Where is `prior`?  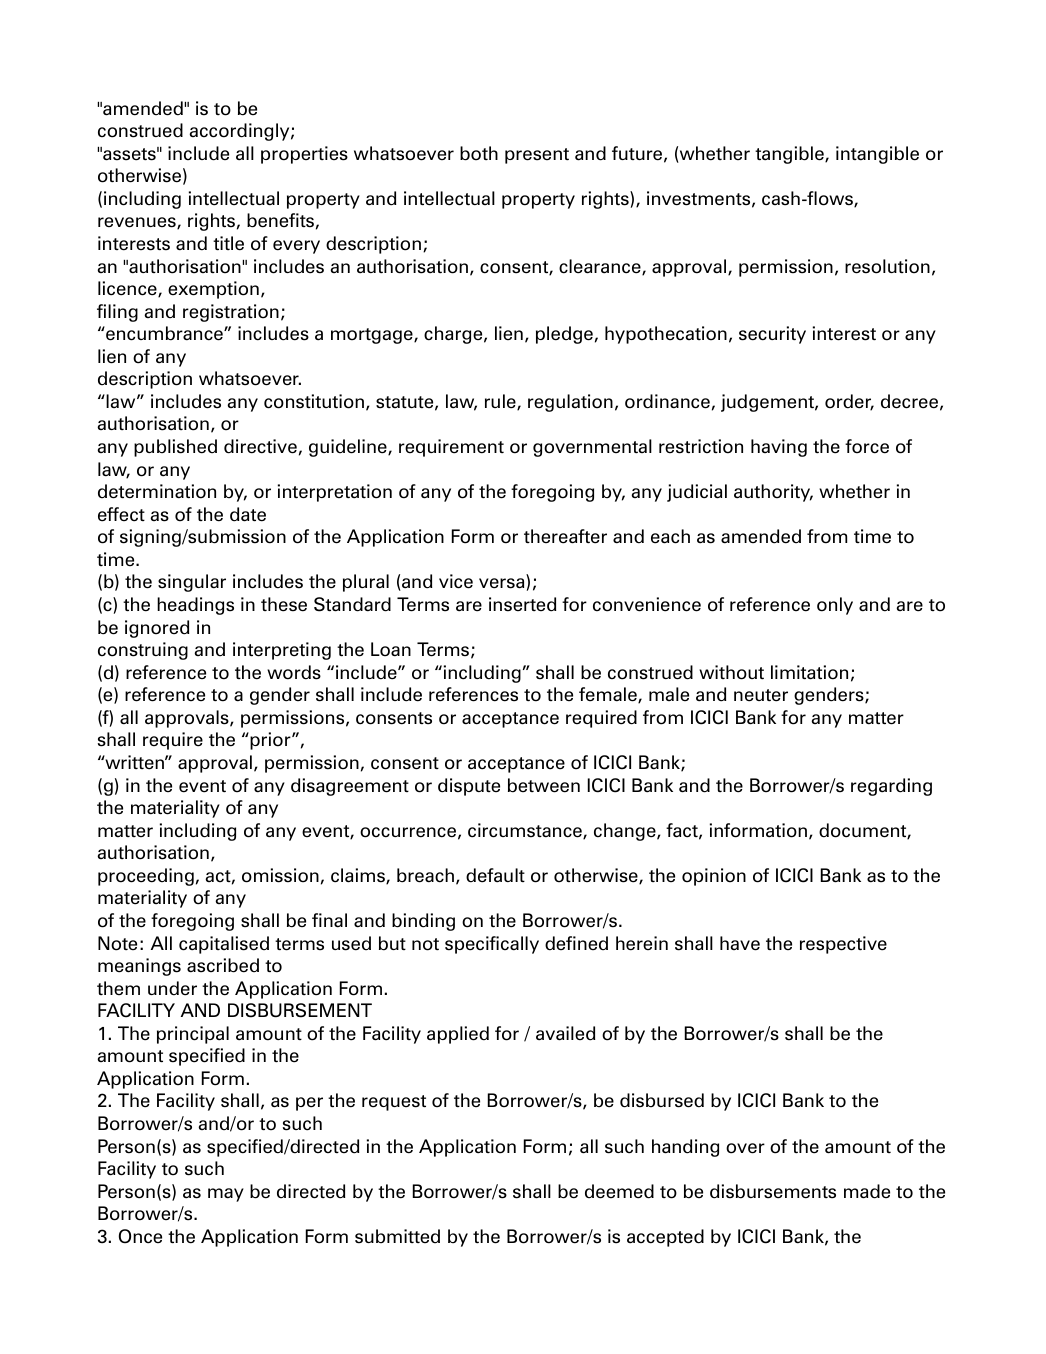
prior is located at coordinates (270, 741).
